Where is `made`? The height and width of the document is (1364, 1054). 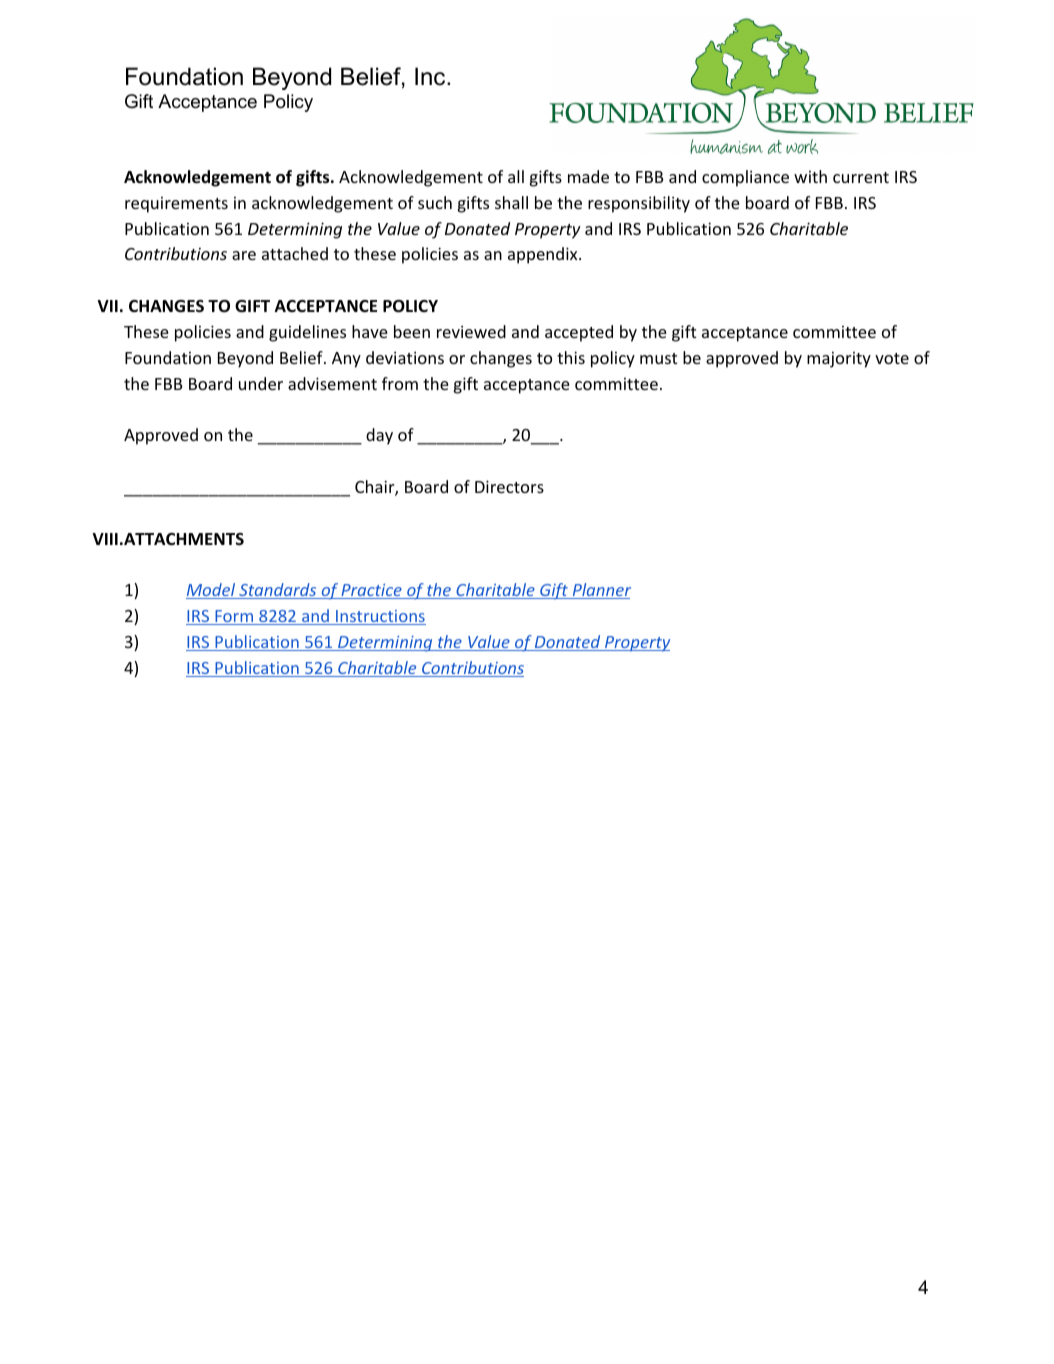
made is located at coordinates (588, 176).
